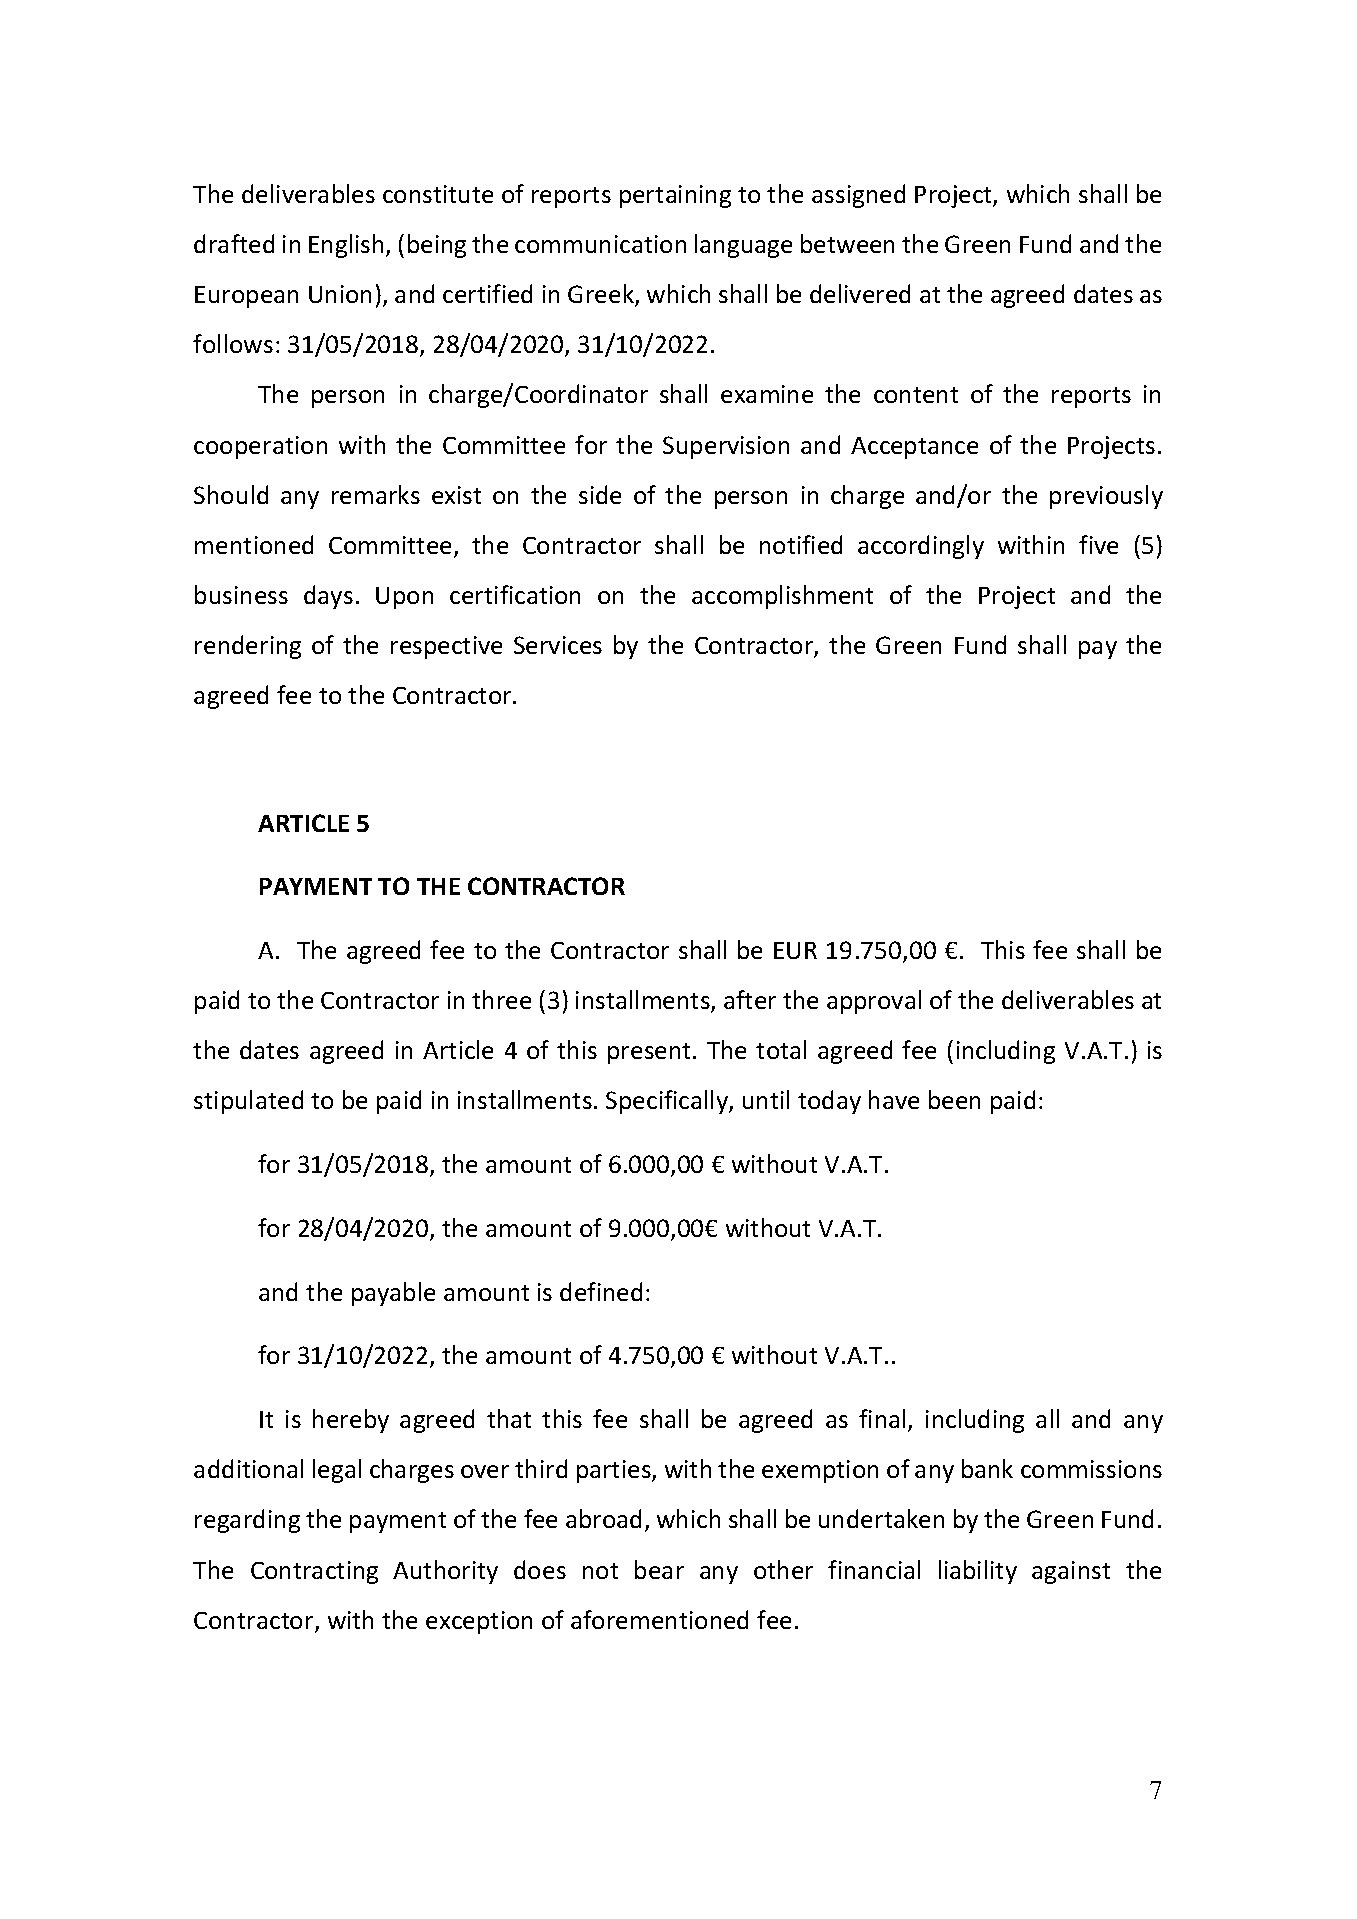 This screenshot has width=1357, height=1919. Describe the element at coordinates (393, 1294) in the screenshot. I see `payable` at that location.
